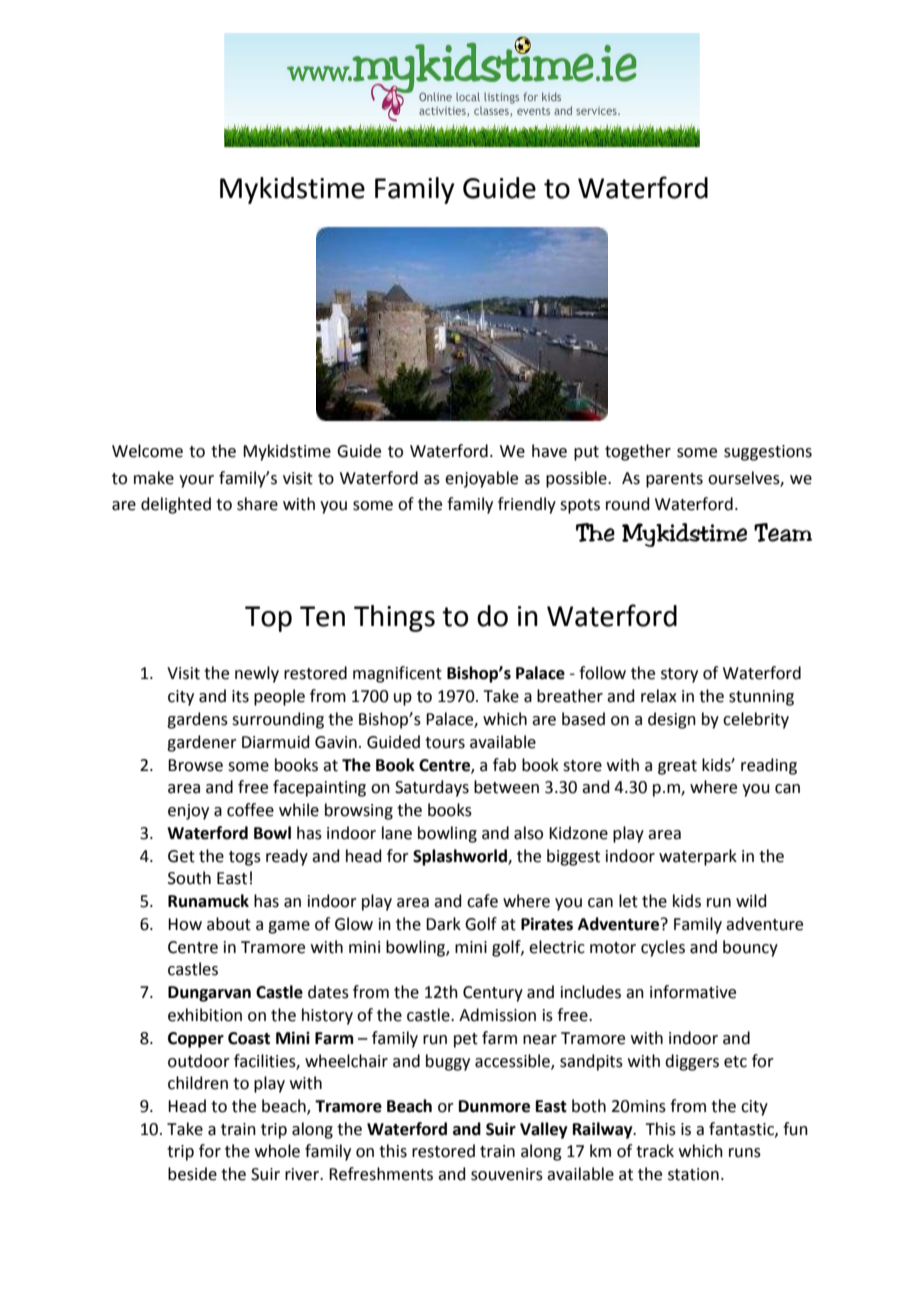  I want to click on parents, so click(674, 480).
